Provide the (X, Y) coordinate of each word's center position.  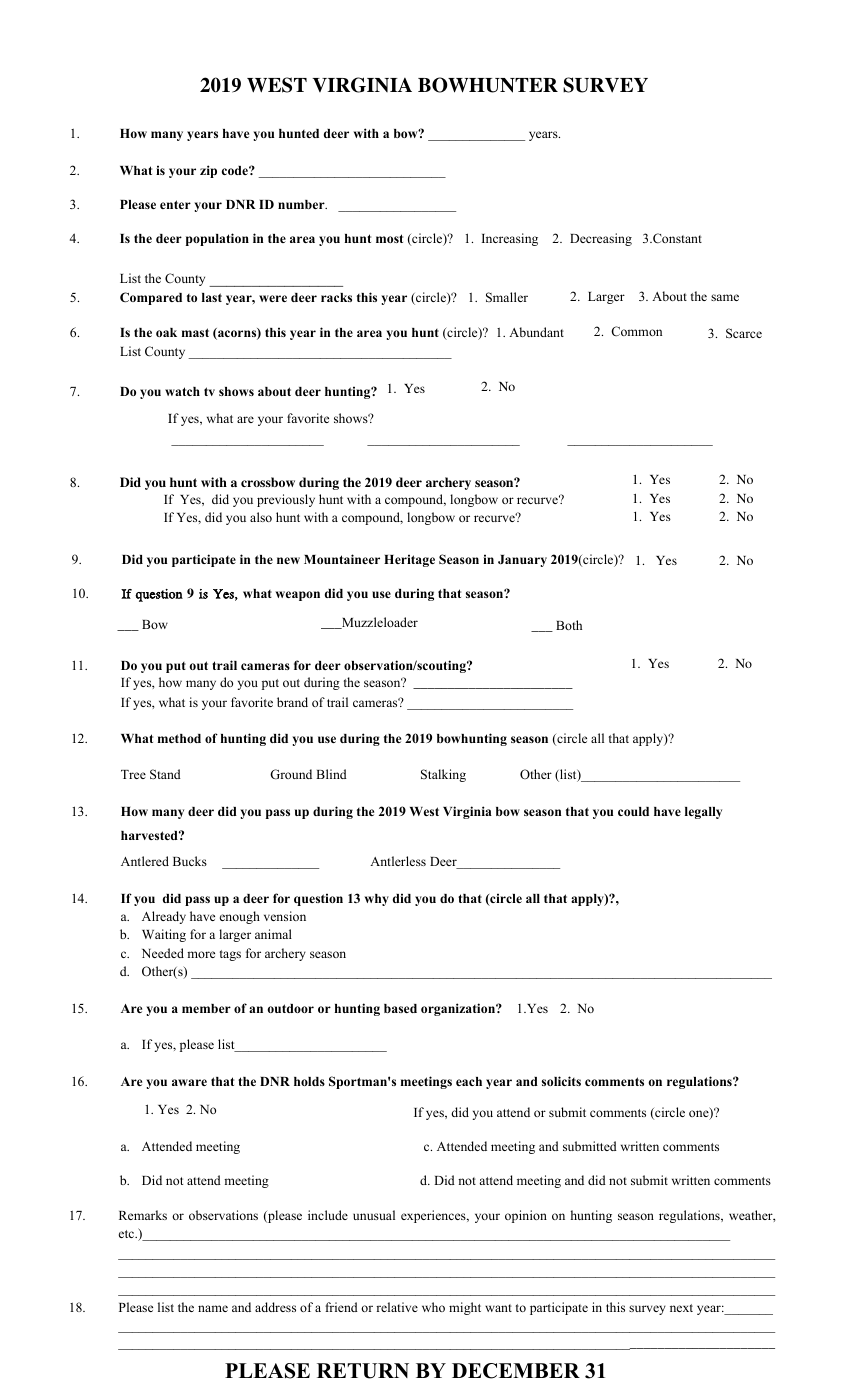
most (389, 238)
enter (175, 204)
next (681, 1308)
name (213, 1308)
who (433, 1307)
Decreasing (601, 239)
